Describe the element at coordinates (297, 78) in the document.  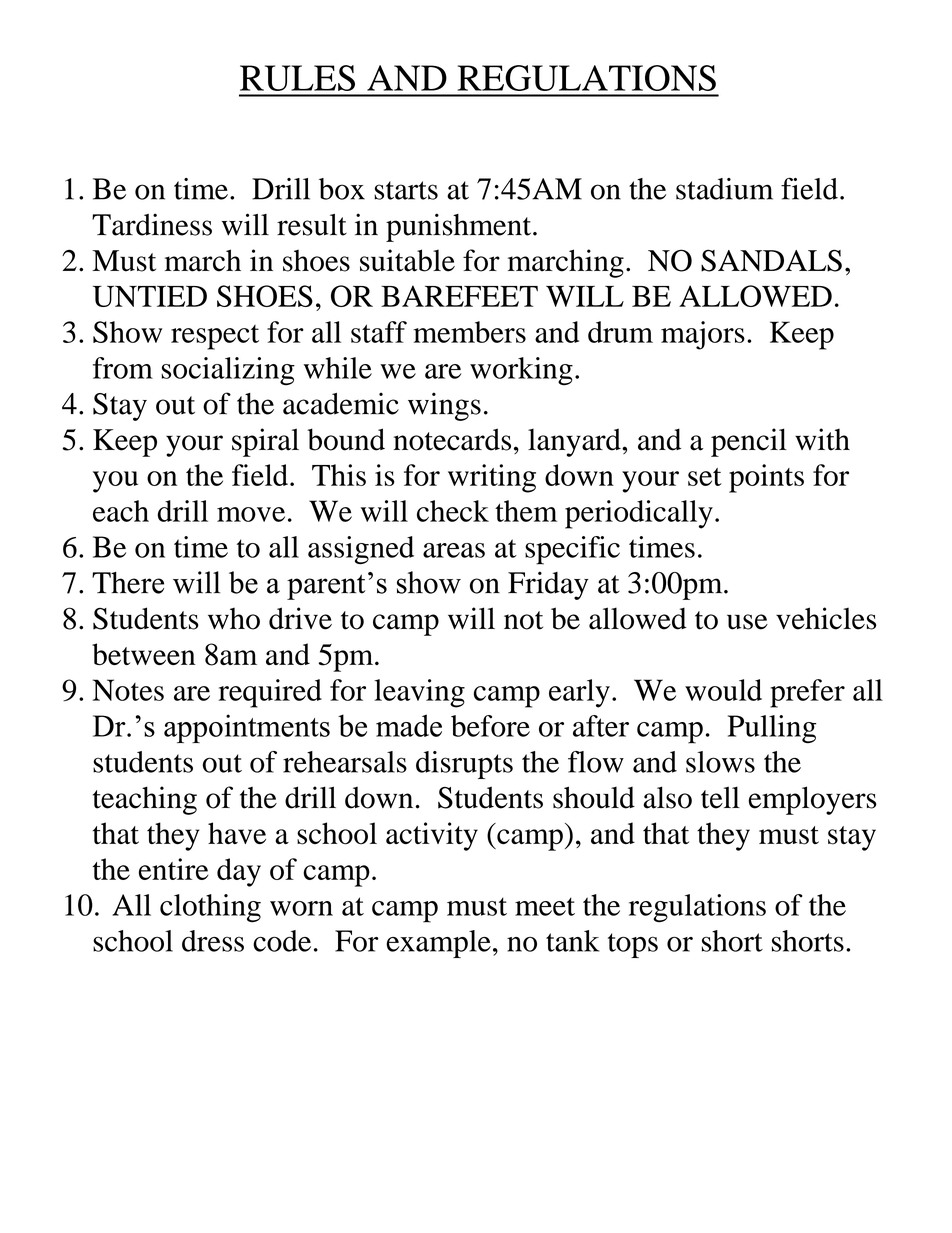
I see `RULES` at that location.
